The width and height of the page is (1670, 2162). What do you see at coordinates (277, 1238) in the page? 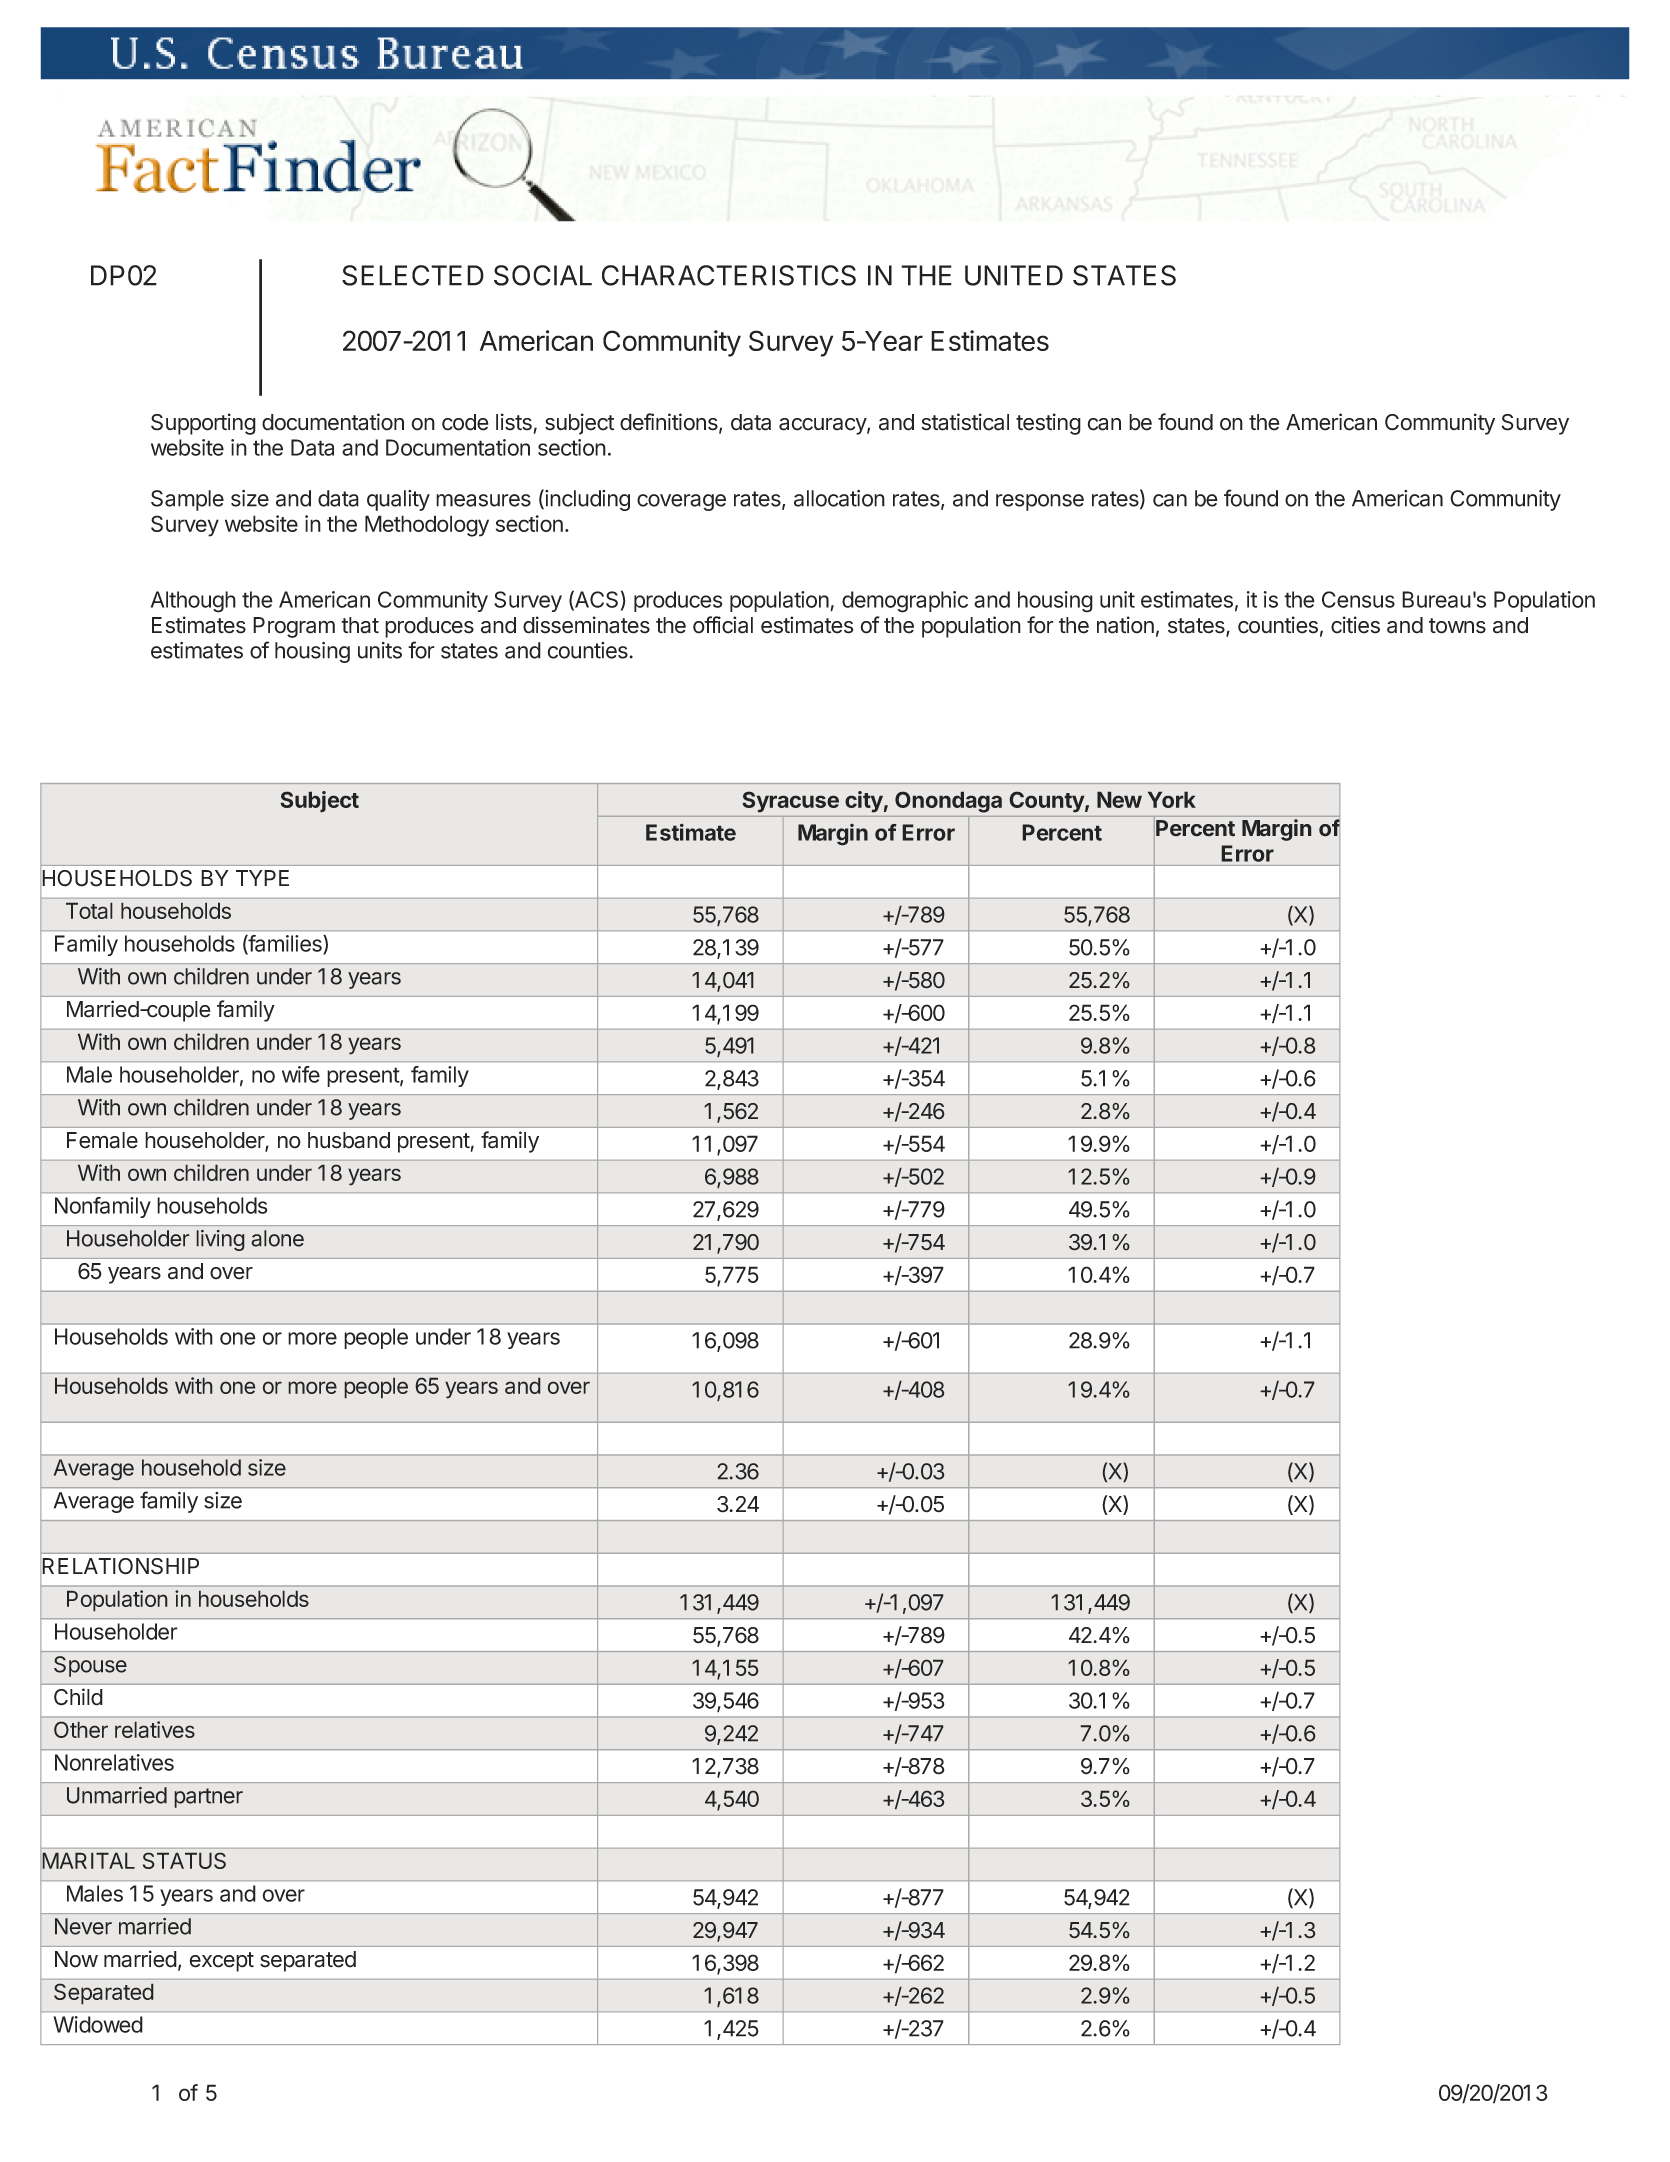
I see `alone` at bounding box center [277, 1238].
